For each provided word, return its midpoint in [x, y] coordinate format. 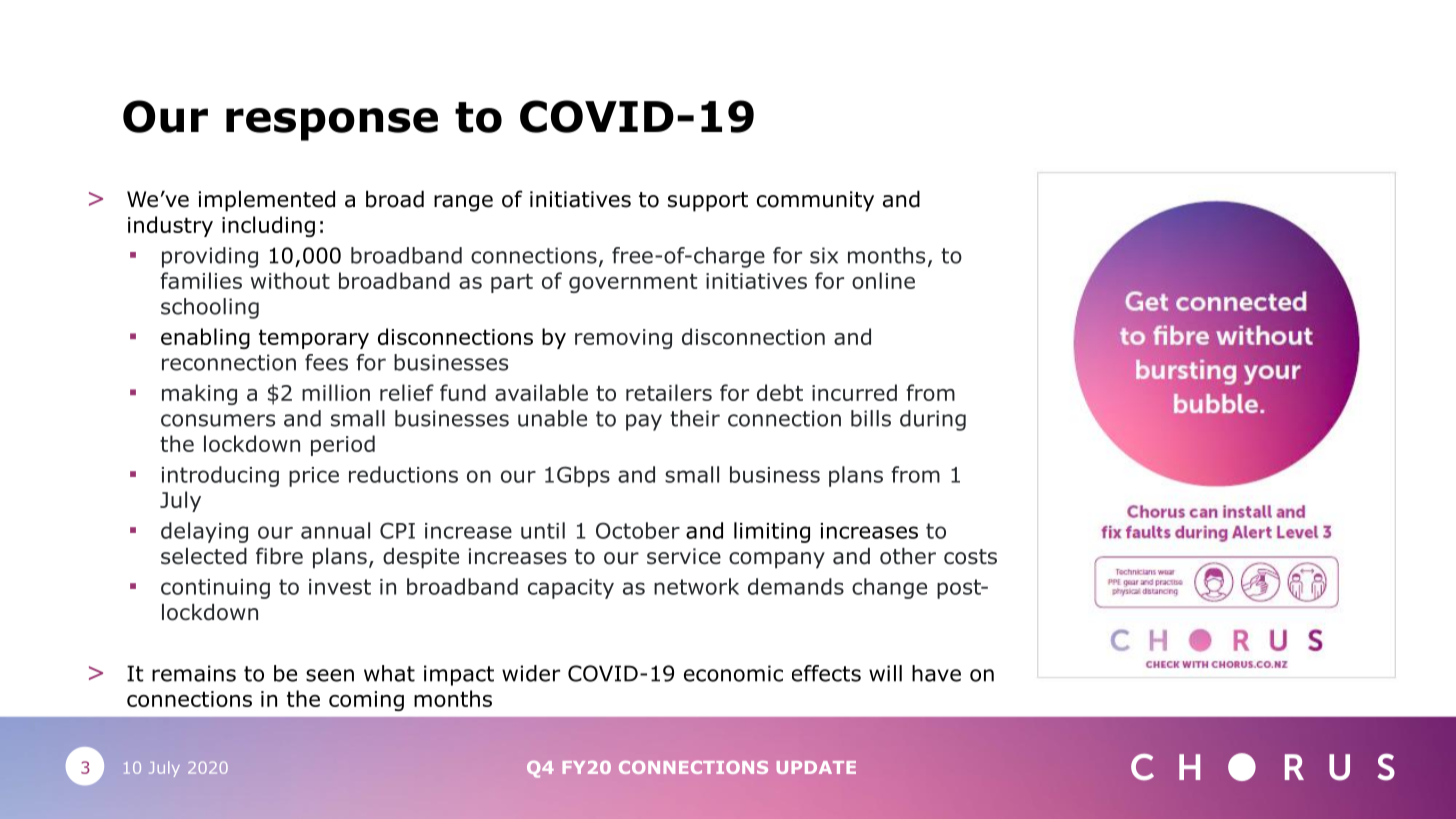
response [332, 124]
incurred [854, 392]
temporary [314, 339]
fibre [279, 556]
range [463, 203]
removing [623, 339]
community [815, 201]
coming [366, 701]
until [543, 530]
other [908, 556]
